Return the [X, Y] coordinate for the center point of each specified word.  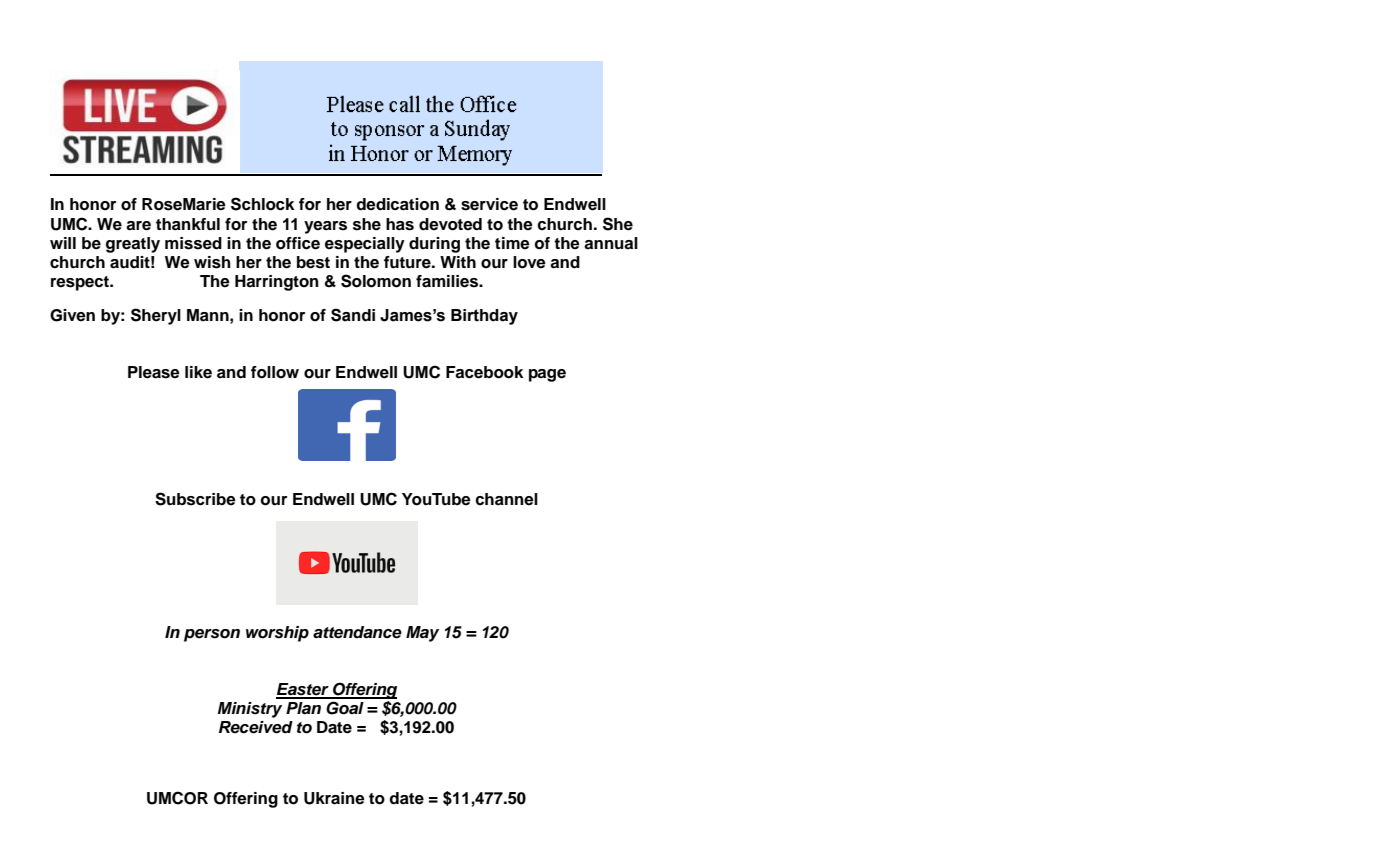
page [547, 375]
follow [275, 372]
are [138, 226]
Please [154, 372]
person [212, 635]
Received [256, 727]
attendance [357, 632]
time [512, 243]
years [325, 227]
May [422, 634]
